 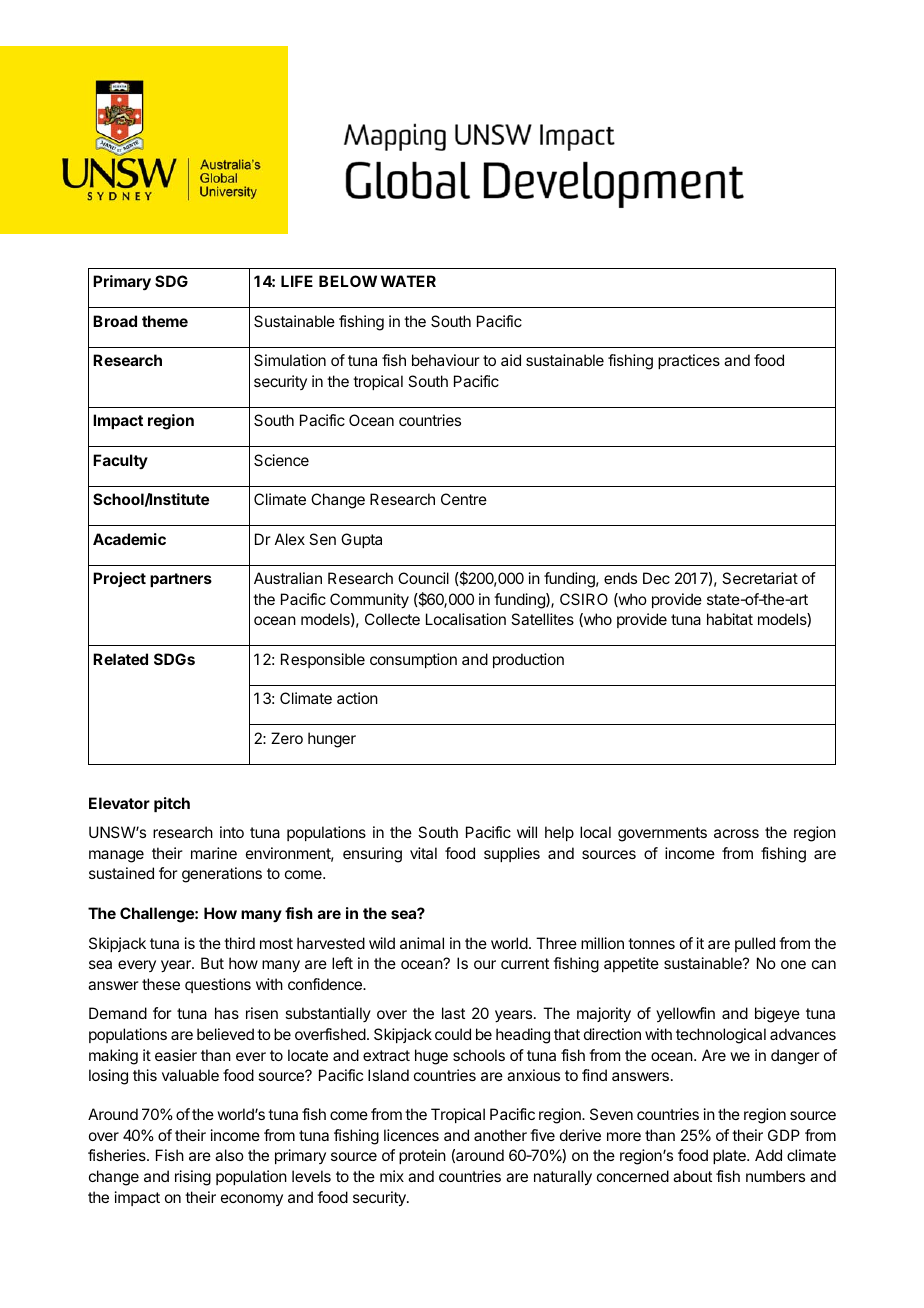 I want to click on rising, so click(x=193, y=1178).
